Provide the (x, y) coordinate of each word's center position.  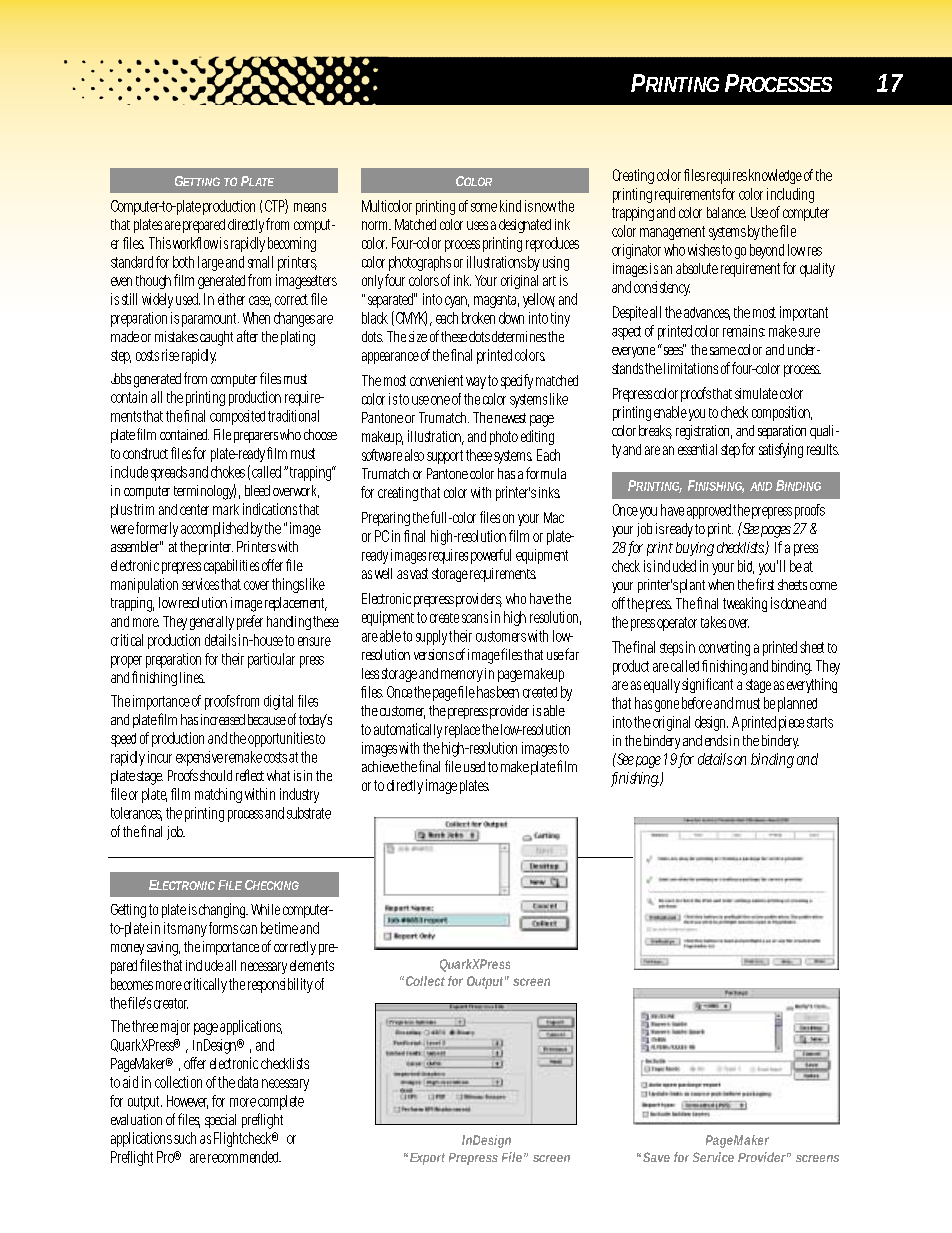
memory (462, 676)
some (484, 207)
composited (237, 417)
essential (697, 449)
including (790, 195)
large (211, 263)
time (286, 928)
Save (656, 1157)
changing (222, 910)
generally (212, 623)
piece (791, 723)
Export (427, 1159)
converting (724, 648)
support (445, 457)
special (220, 1121)
